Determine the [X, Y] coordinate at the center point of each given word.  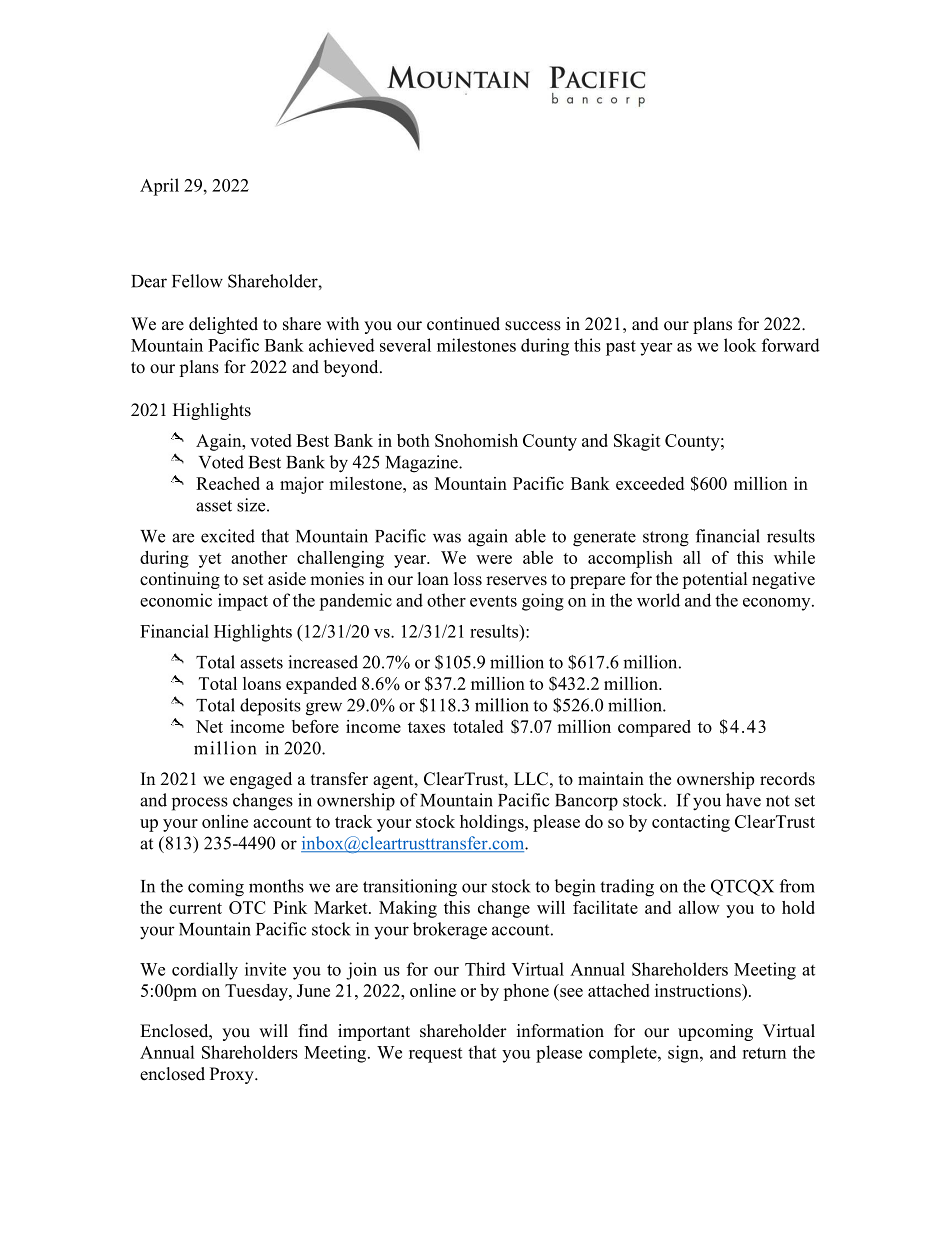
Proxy [233, 1075]
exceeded [650, 483]
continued [463, 324]
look [740, 345]
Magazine [423, 464]
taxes [426, 727]
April [159, 187]
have [743, 800]
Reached [228, 483]
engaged [261, 780]
